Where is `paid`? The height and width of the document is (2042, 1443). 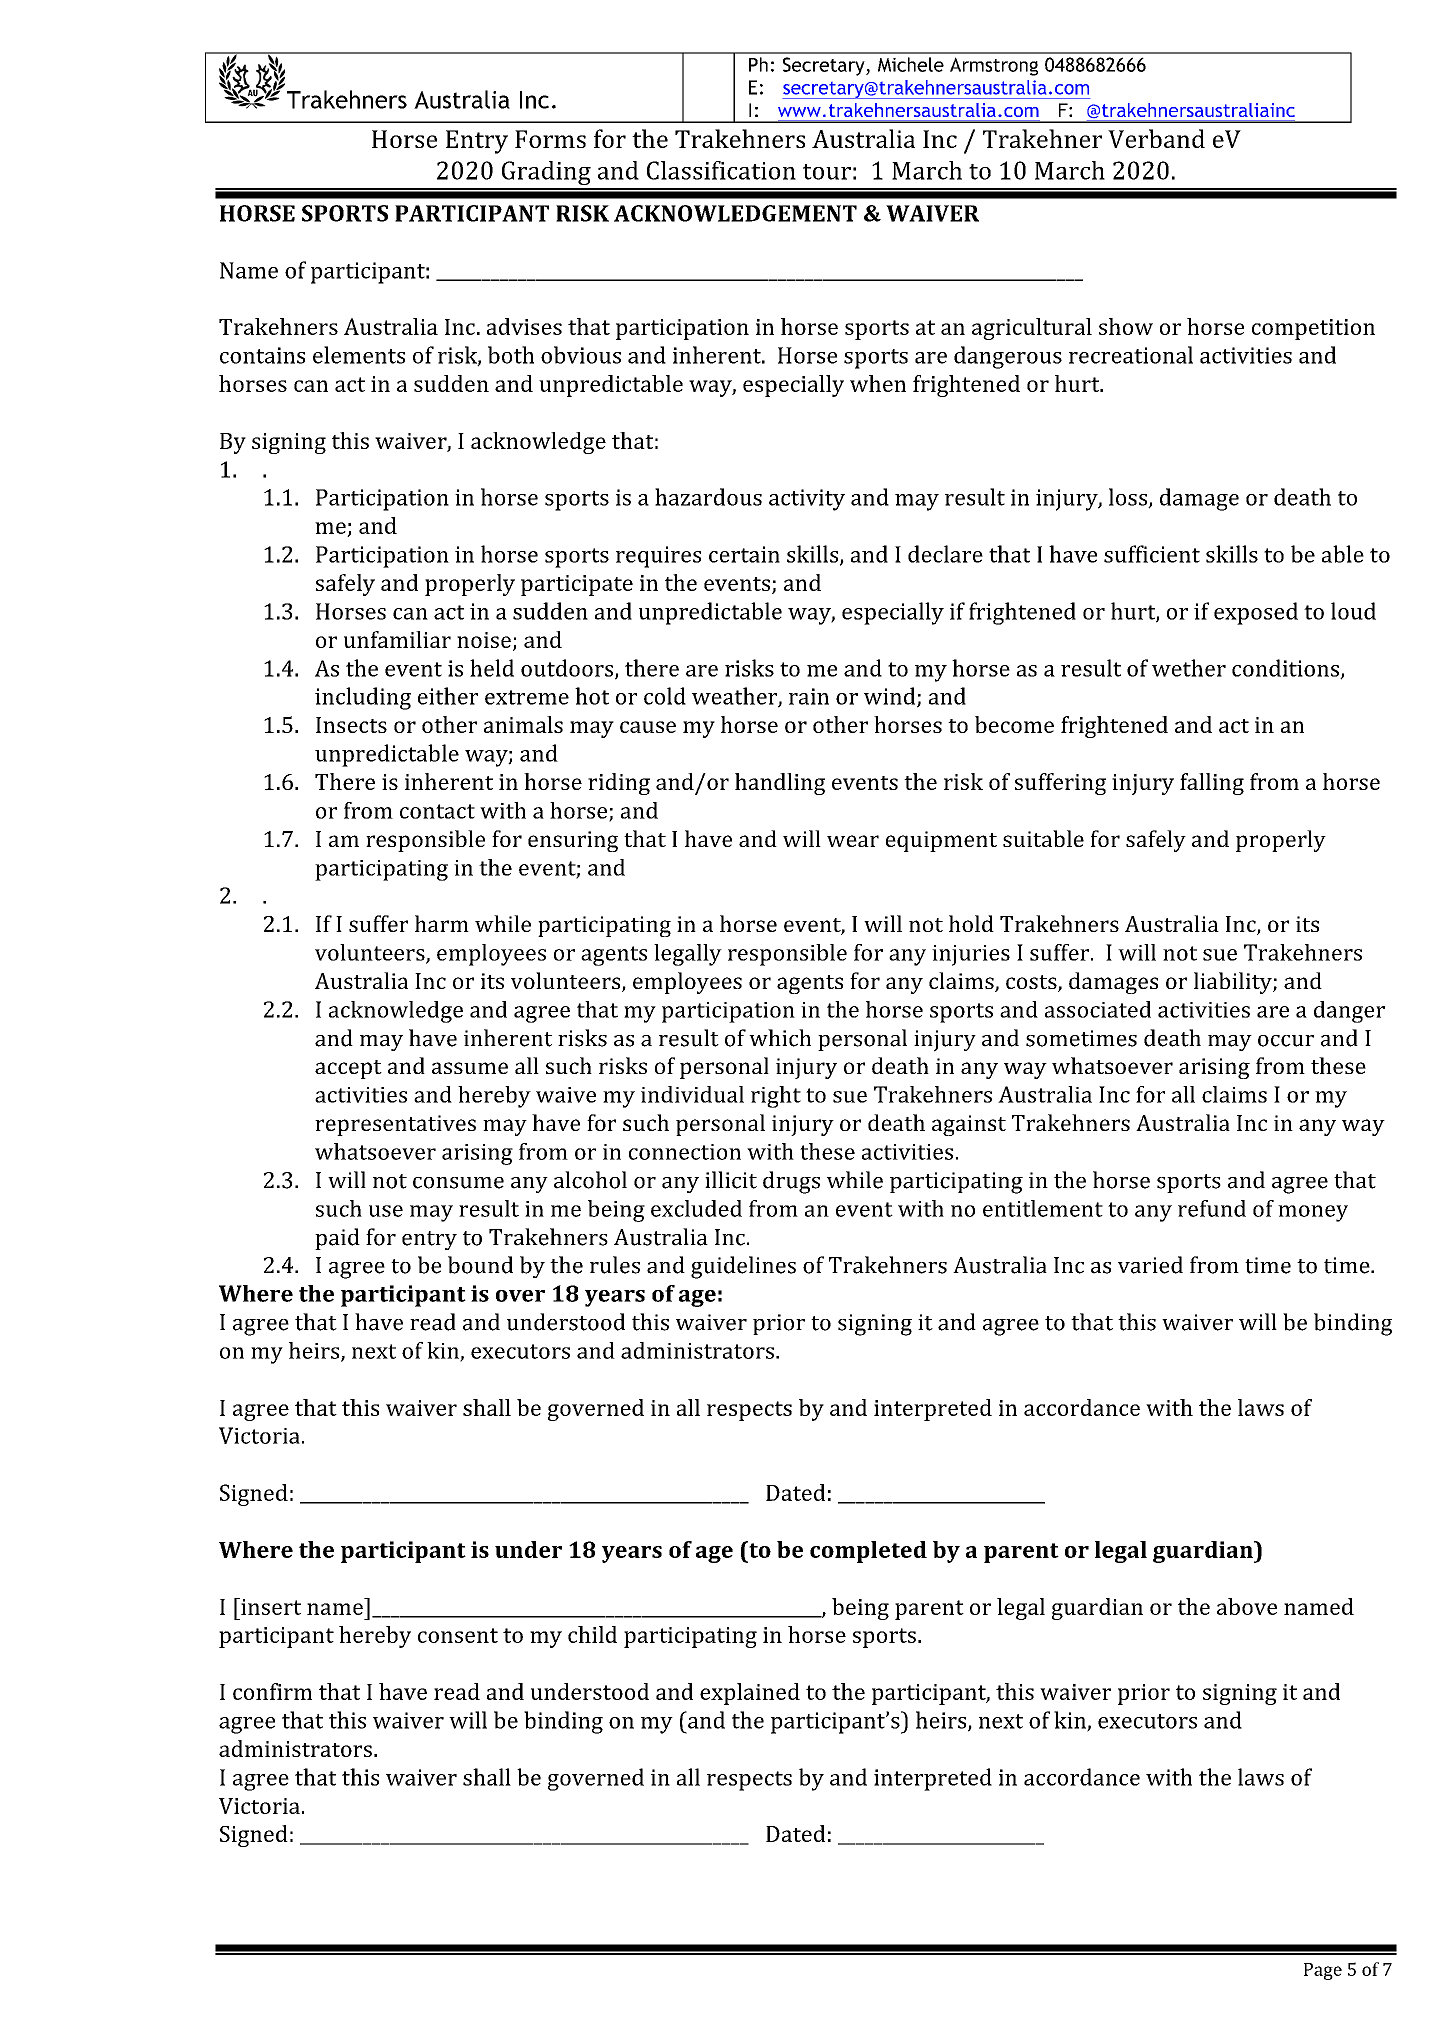
paid is located at coordinates (337, 1239).
